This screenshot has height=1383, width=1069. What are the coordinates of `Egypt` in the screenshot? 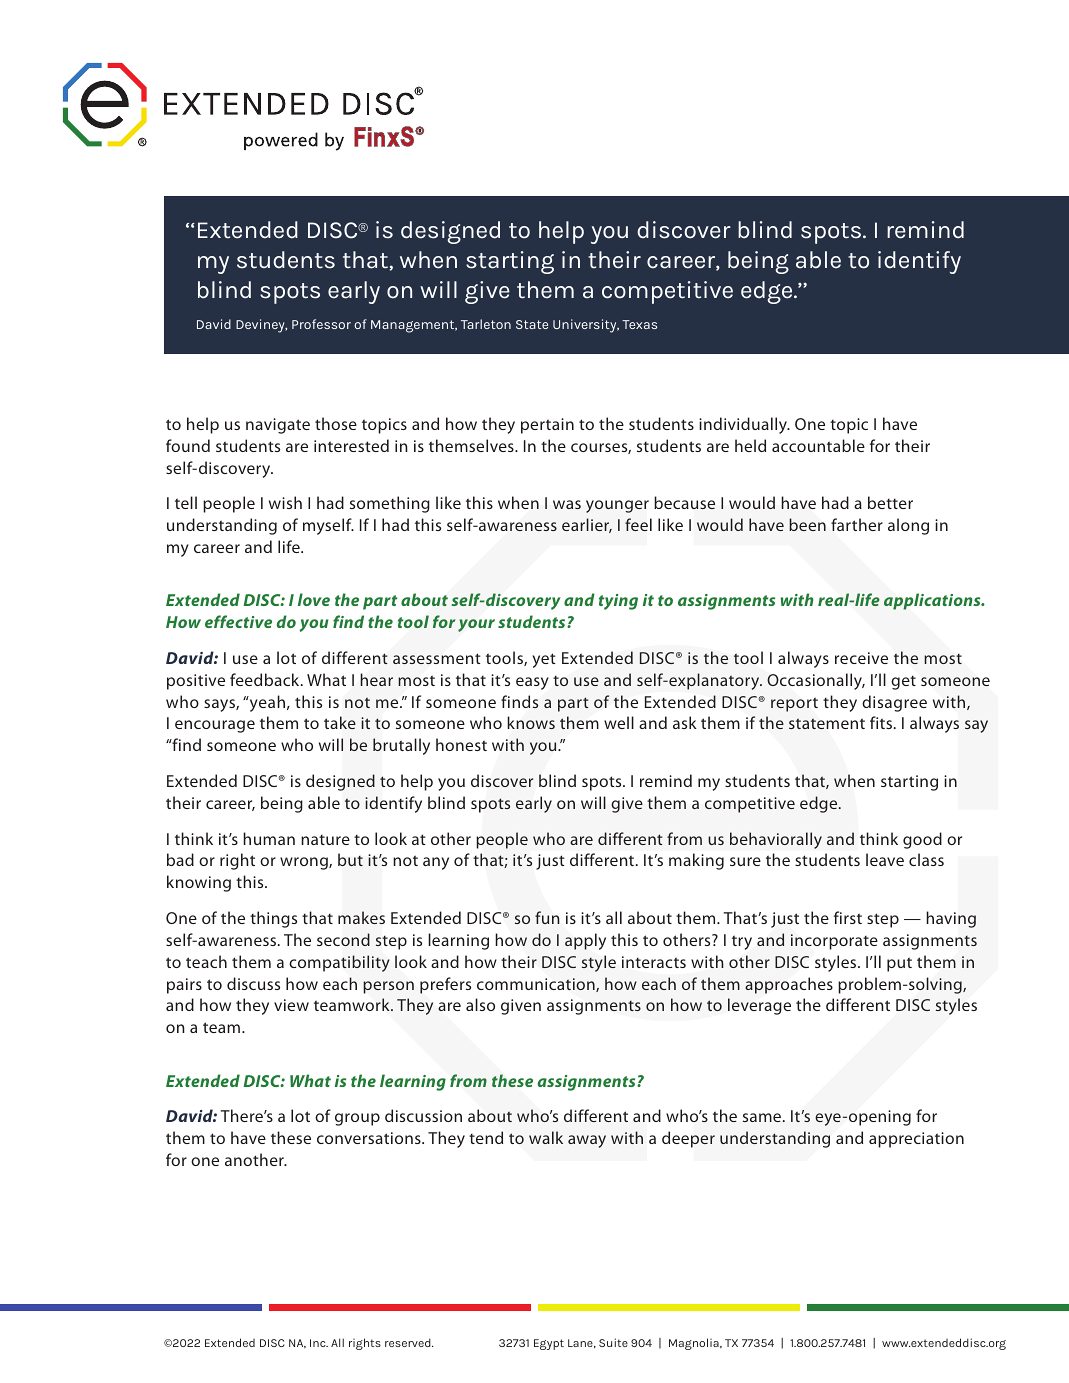 It's located at (549, 1344).
